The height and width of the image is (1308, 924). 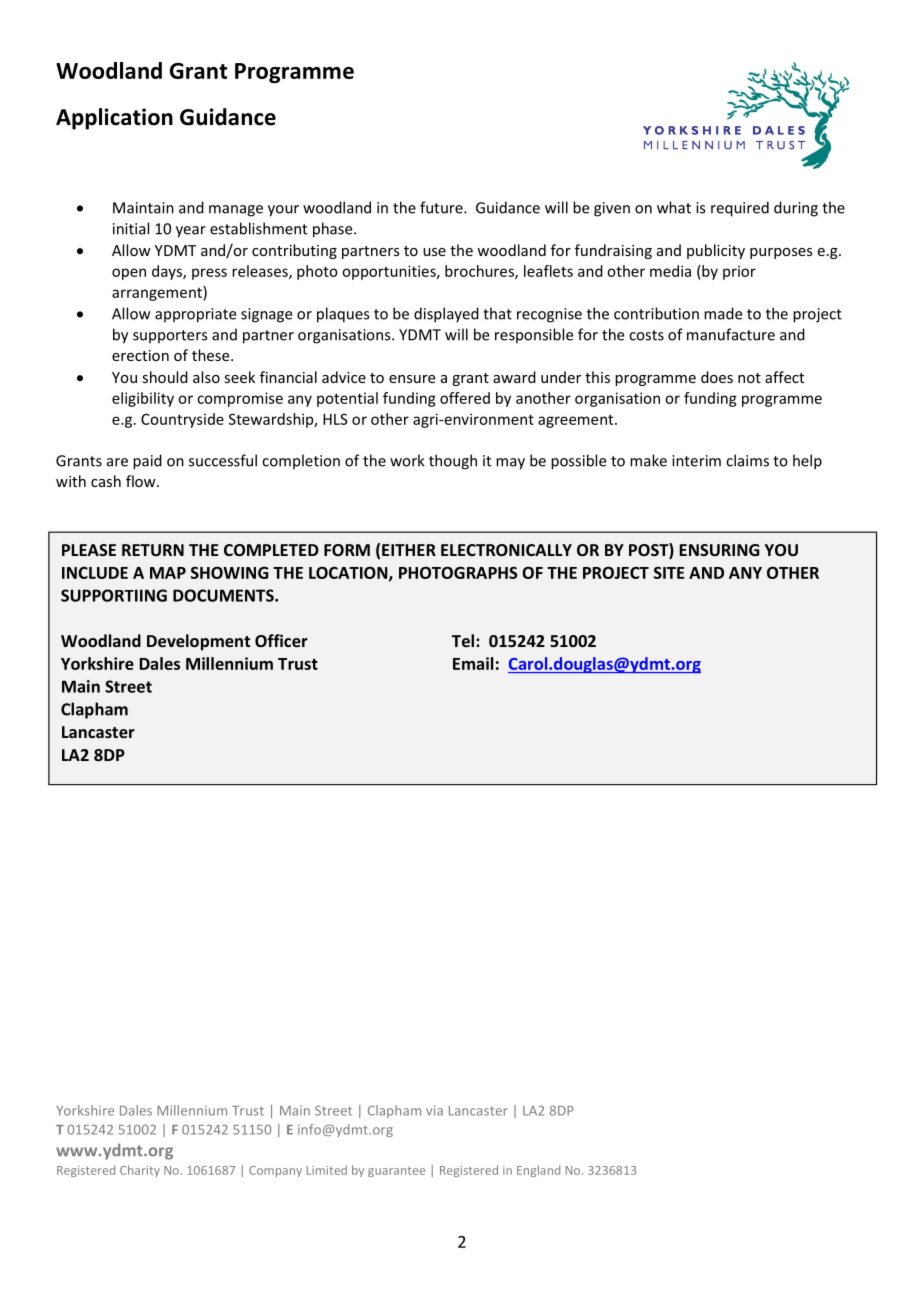 I want to click on supporters, so click(x=170, y=336).
